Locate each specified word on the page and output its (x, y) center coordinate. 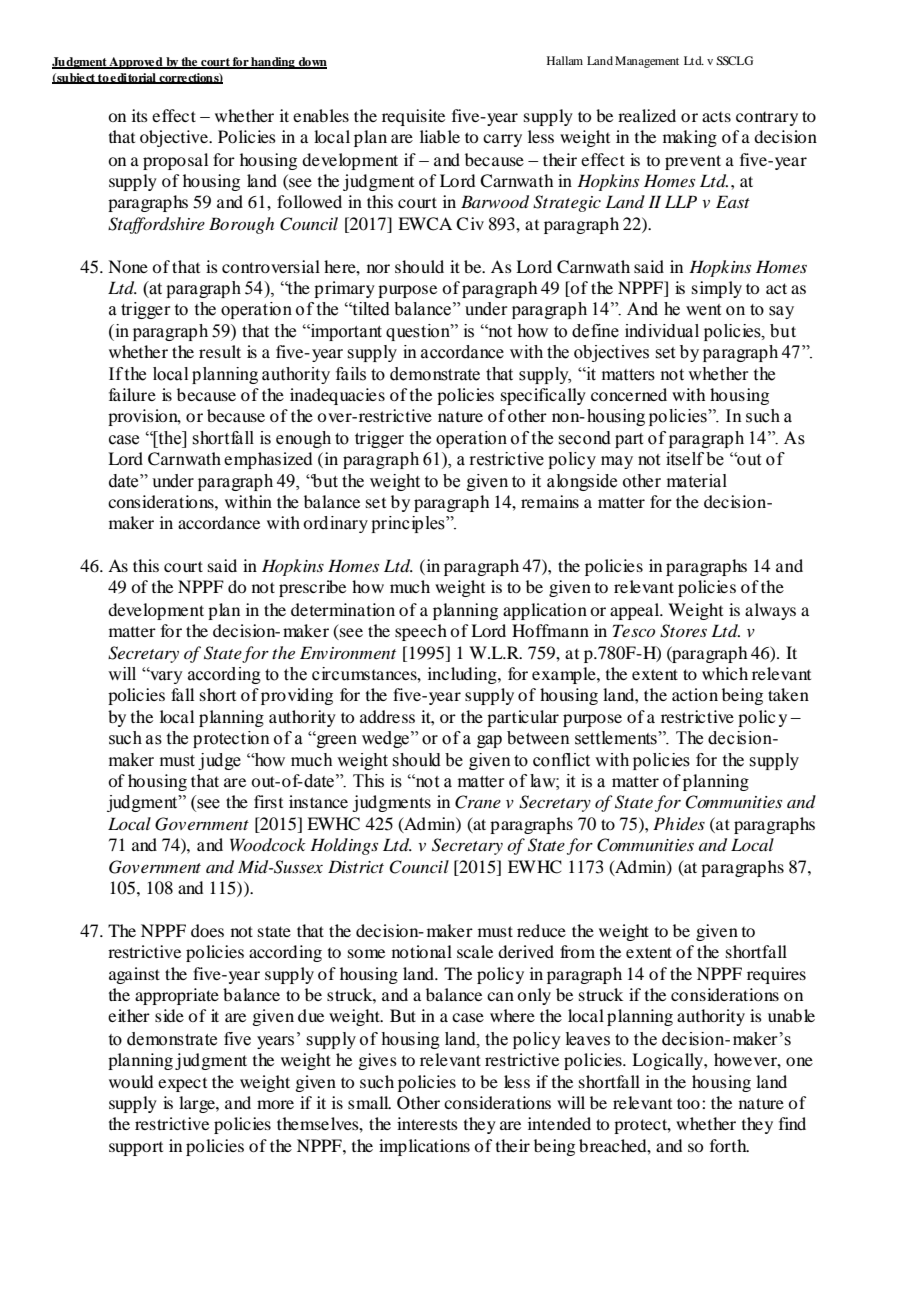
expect (182, 1085)
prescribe (312, 588)
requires (776, 975)
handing (273, 63)
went (703, 310)
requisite (413, 117)
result (220, 351)
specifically (543, 396)
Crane (478, 802)
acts (716, 117)
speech (421, 632)
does (207, 930)
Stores (683, 631)
